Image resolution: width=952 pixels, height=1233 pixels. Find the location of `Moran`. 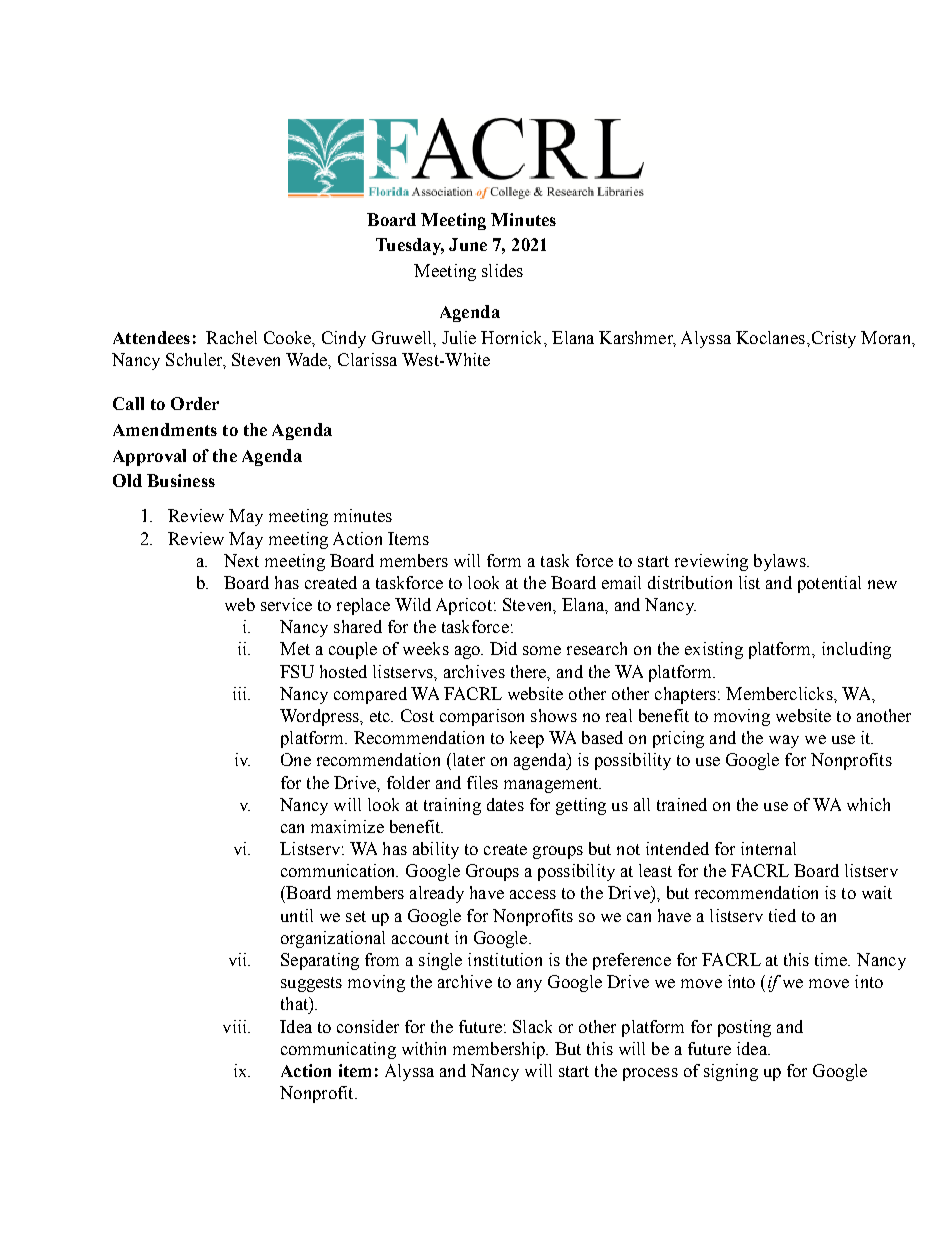

Moran is located at coordinates (887, 337).
